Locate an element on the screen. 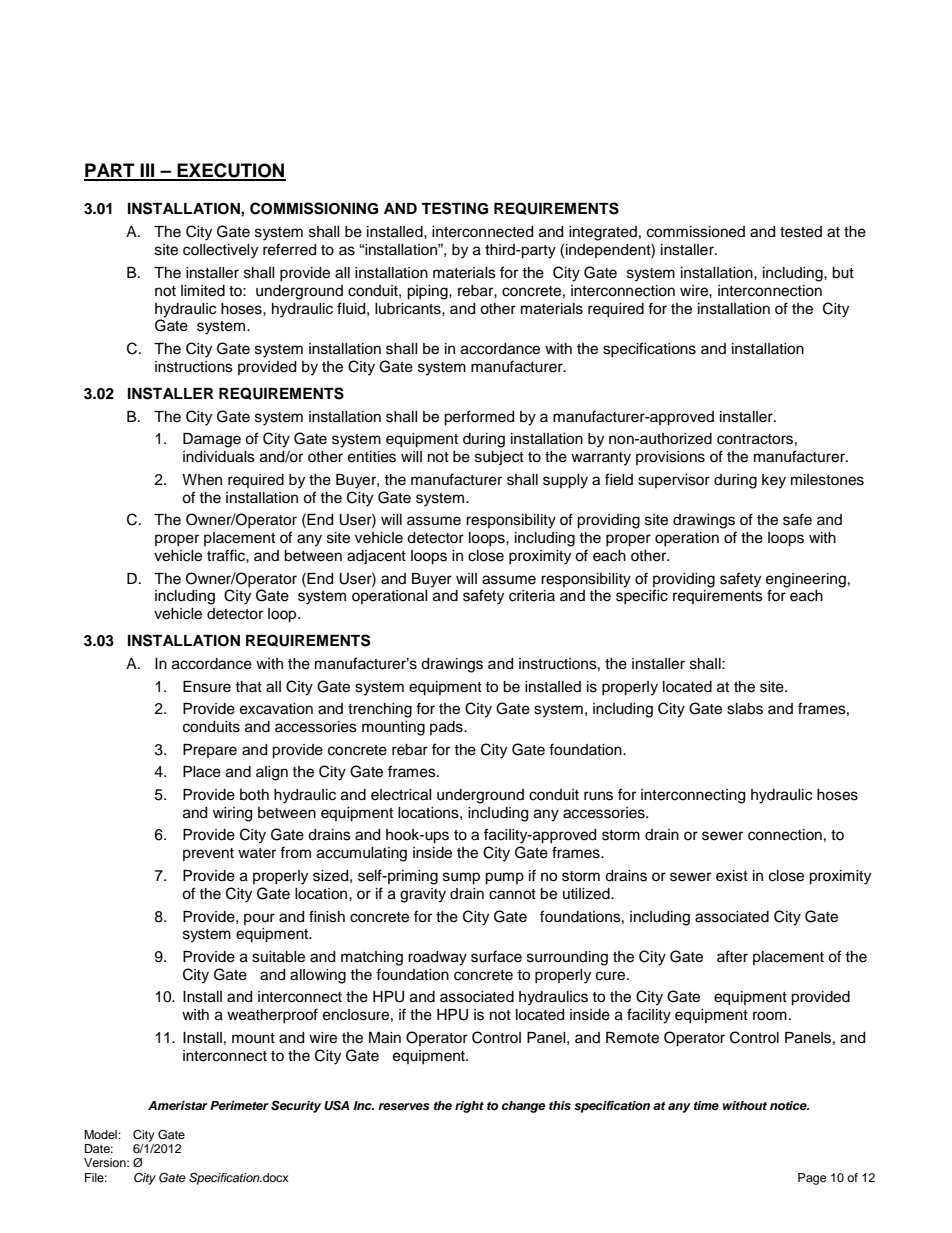 This screenshot has height=1233, width=952. EXECUTION is located at coordinates (230, 171).
